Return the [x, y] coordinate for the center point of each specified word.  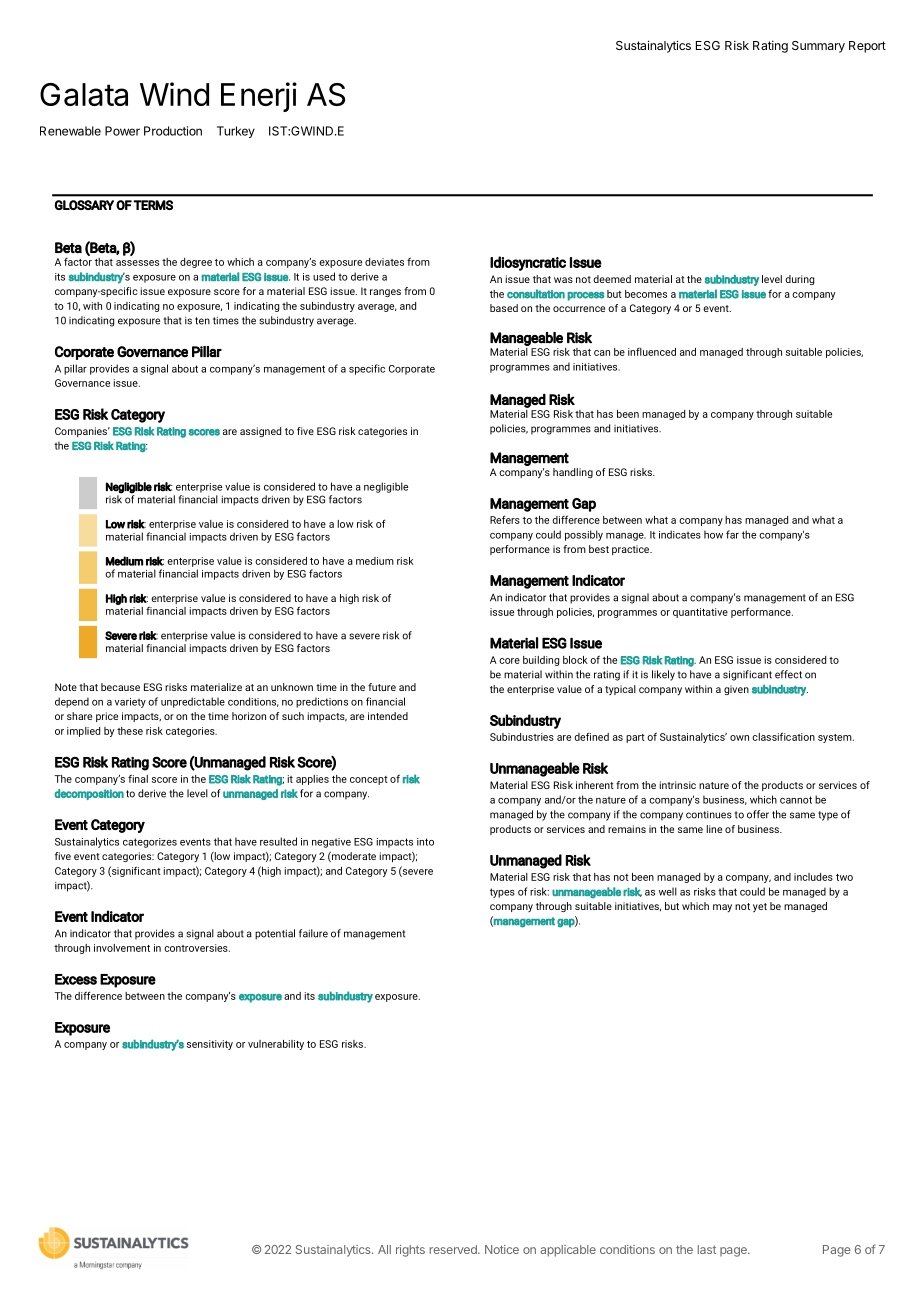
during [799, 280]
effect [788, 674]
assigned [260, 432]
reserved [454, 1249]
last [707, 1249]
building [541, 661]
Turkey [236, 132]
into [425, 842]
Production [173, 131]
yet [760, 907]
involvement [122, 948]
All [384, 1249]
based [504, 308]
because [120, 687]
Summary [818, 47]
